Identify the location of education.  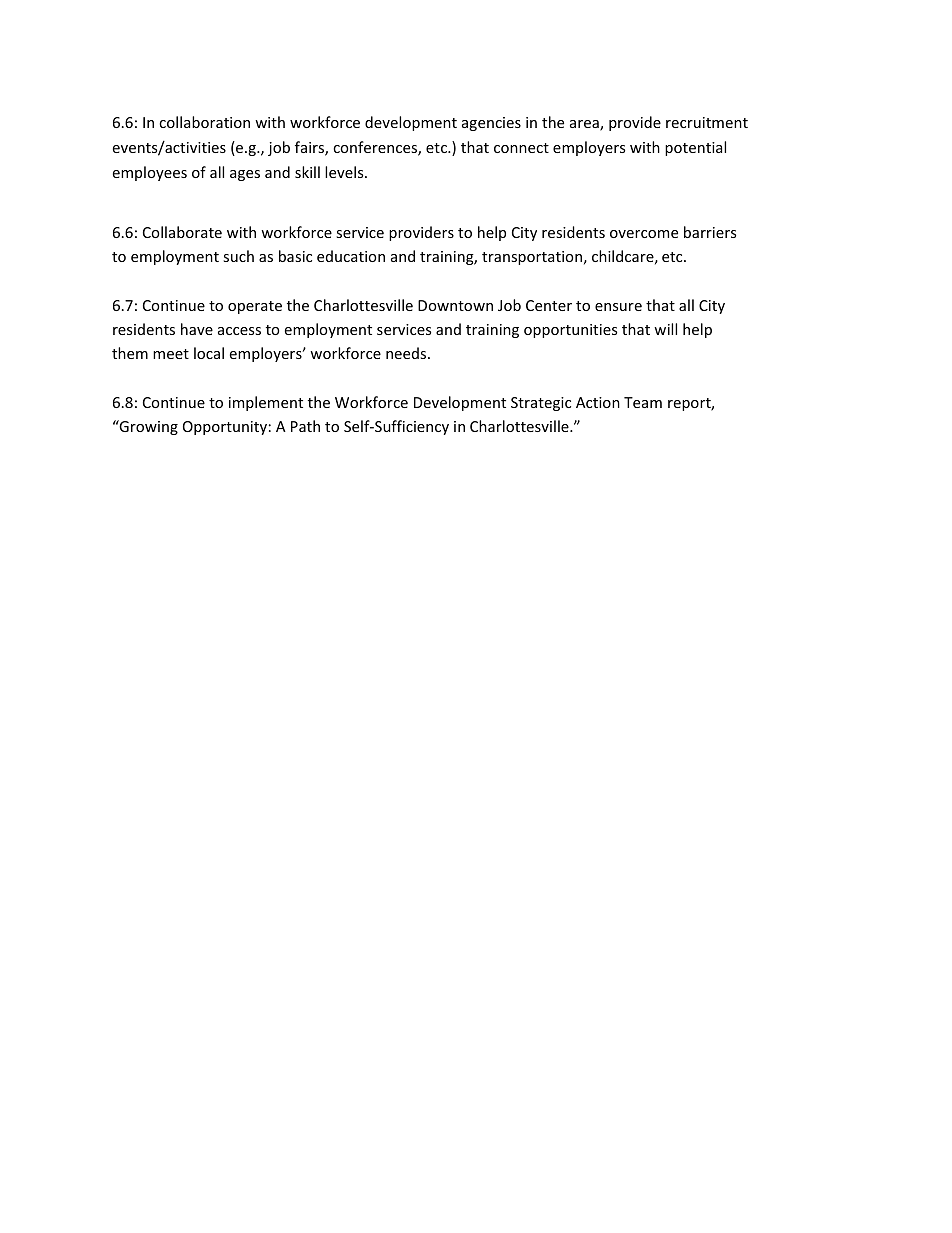
(351, 256).
